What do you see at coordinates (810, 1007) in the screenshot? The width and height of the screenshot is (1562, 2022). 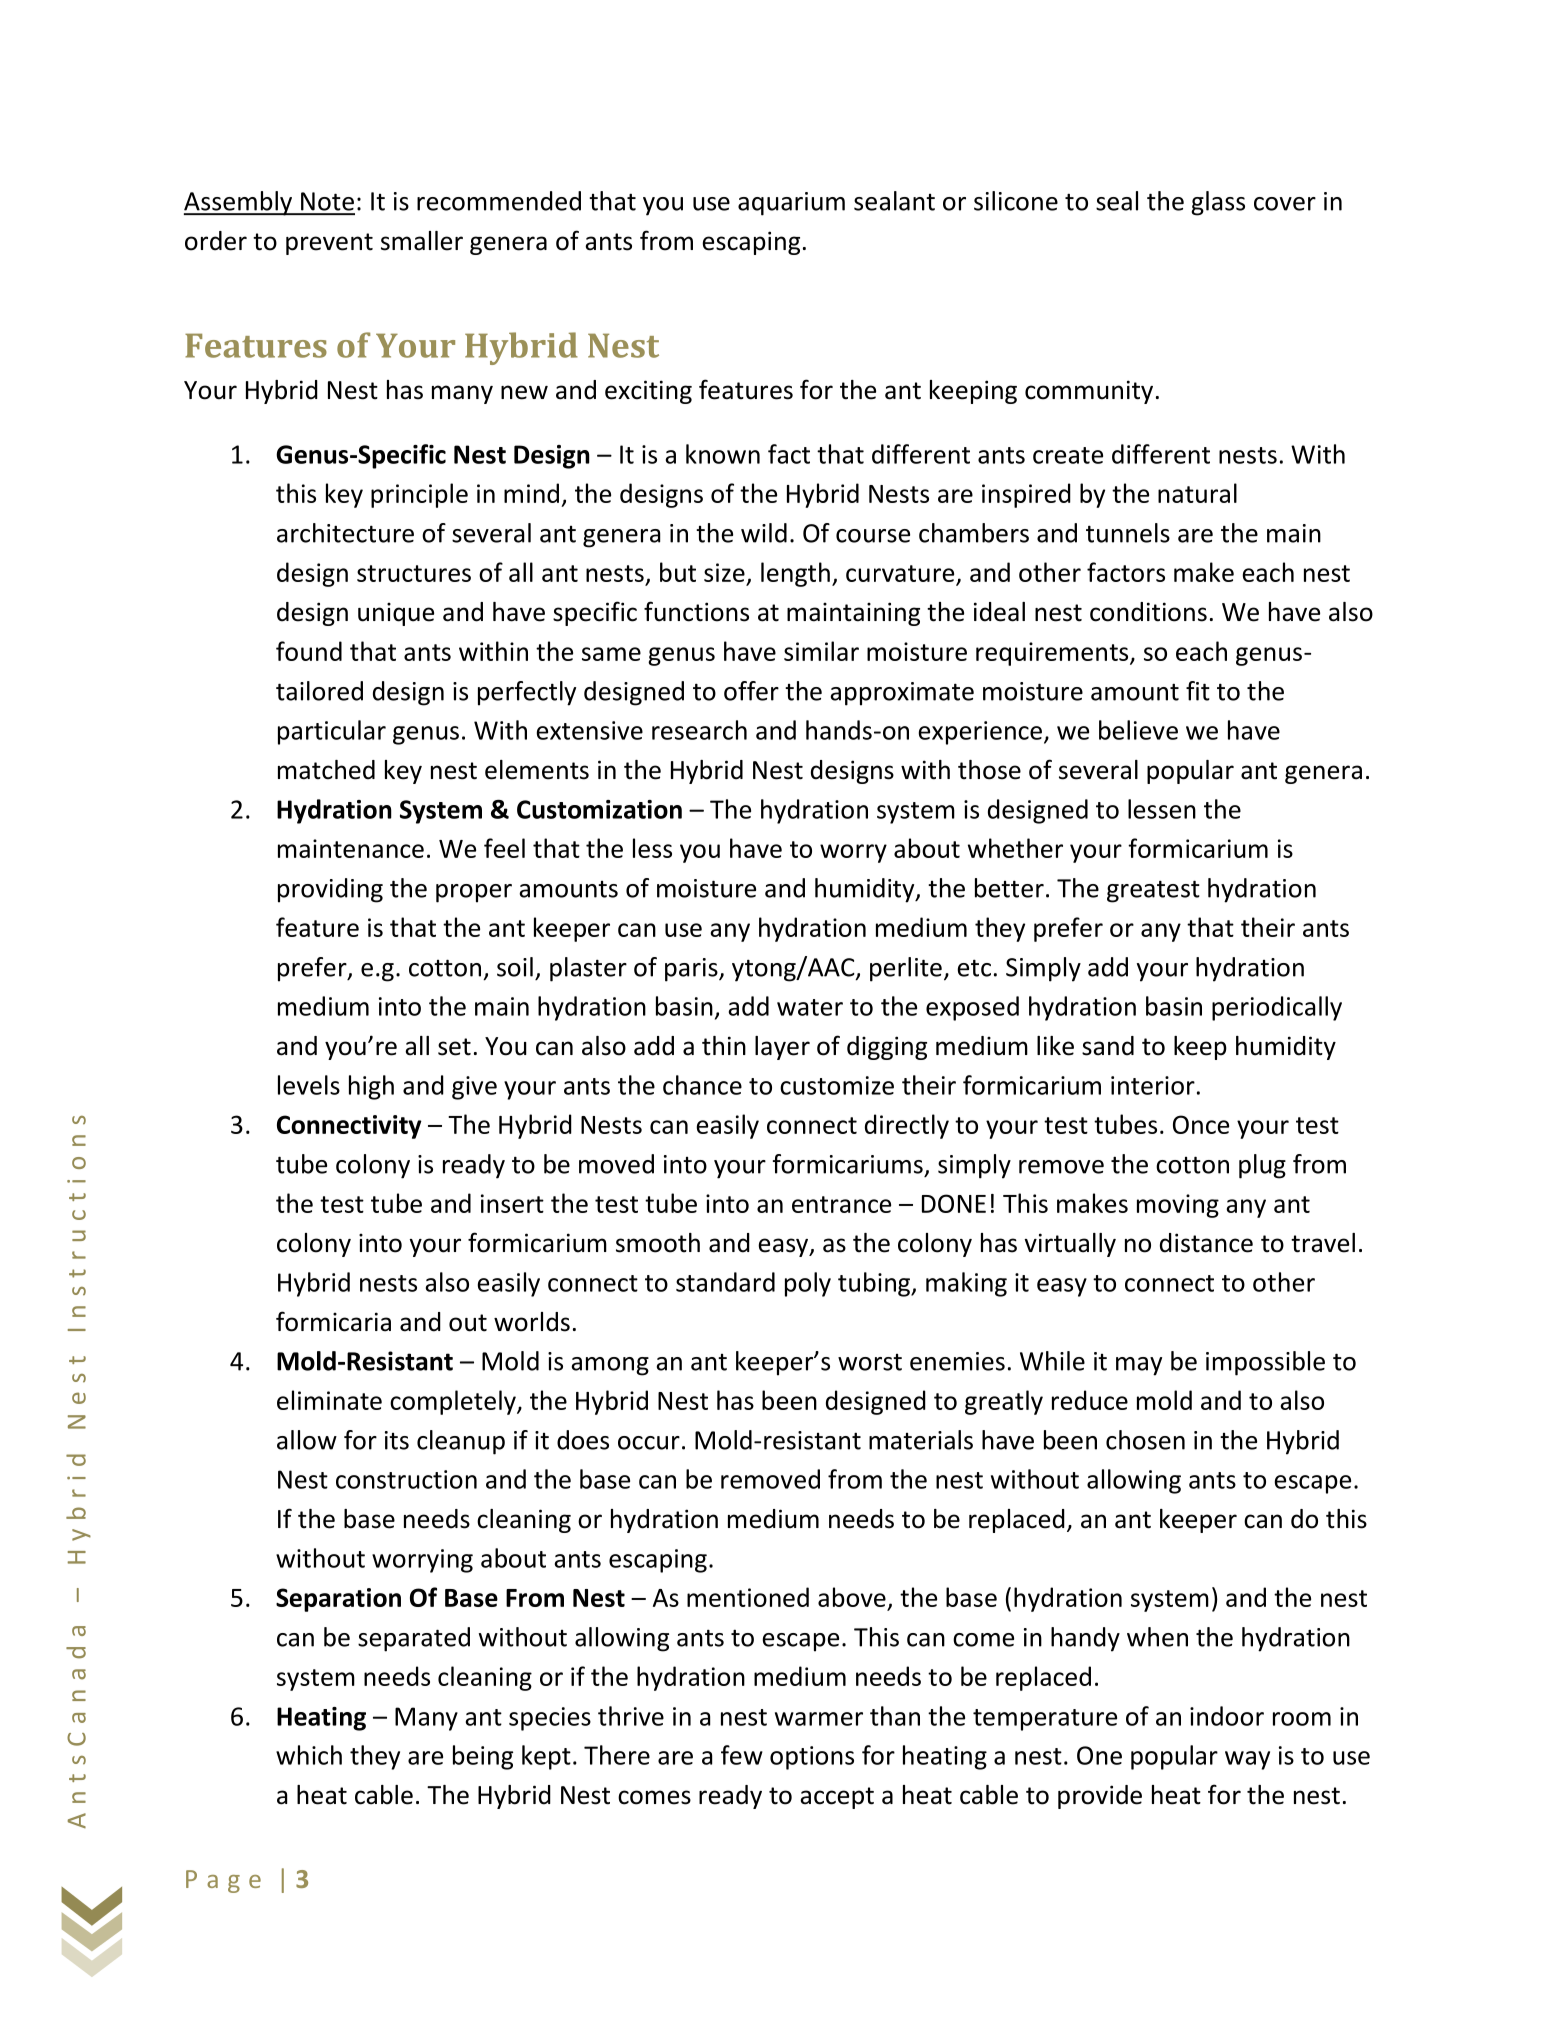 I see `water` at bounding box center [810, 1007].
